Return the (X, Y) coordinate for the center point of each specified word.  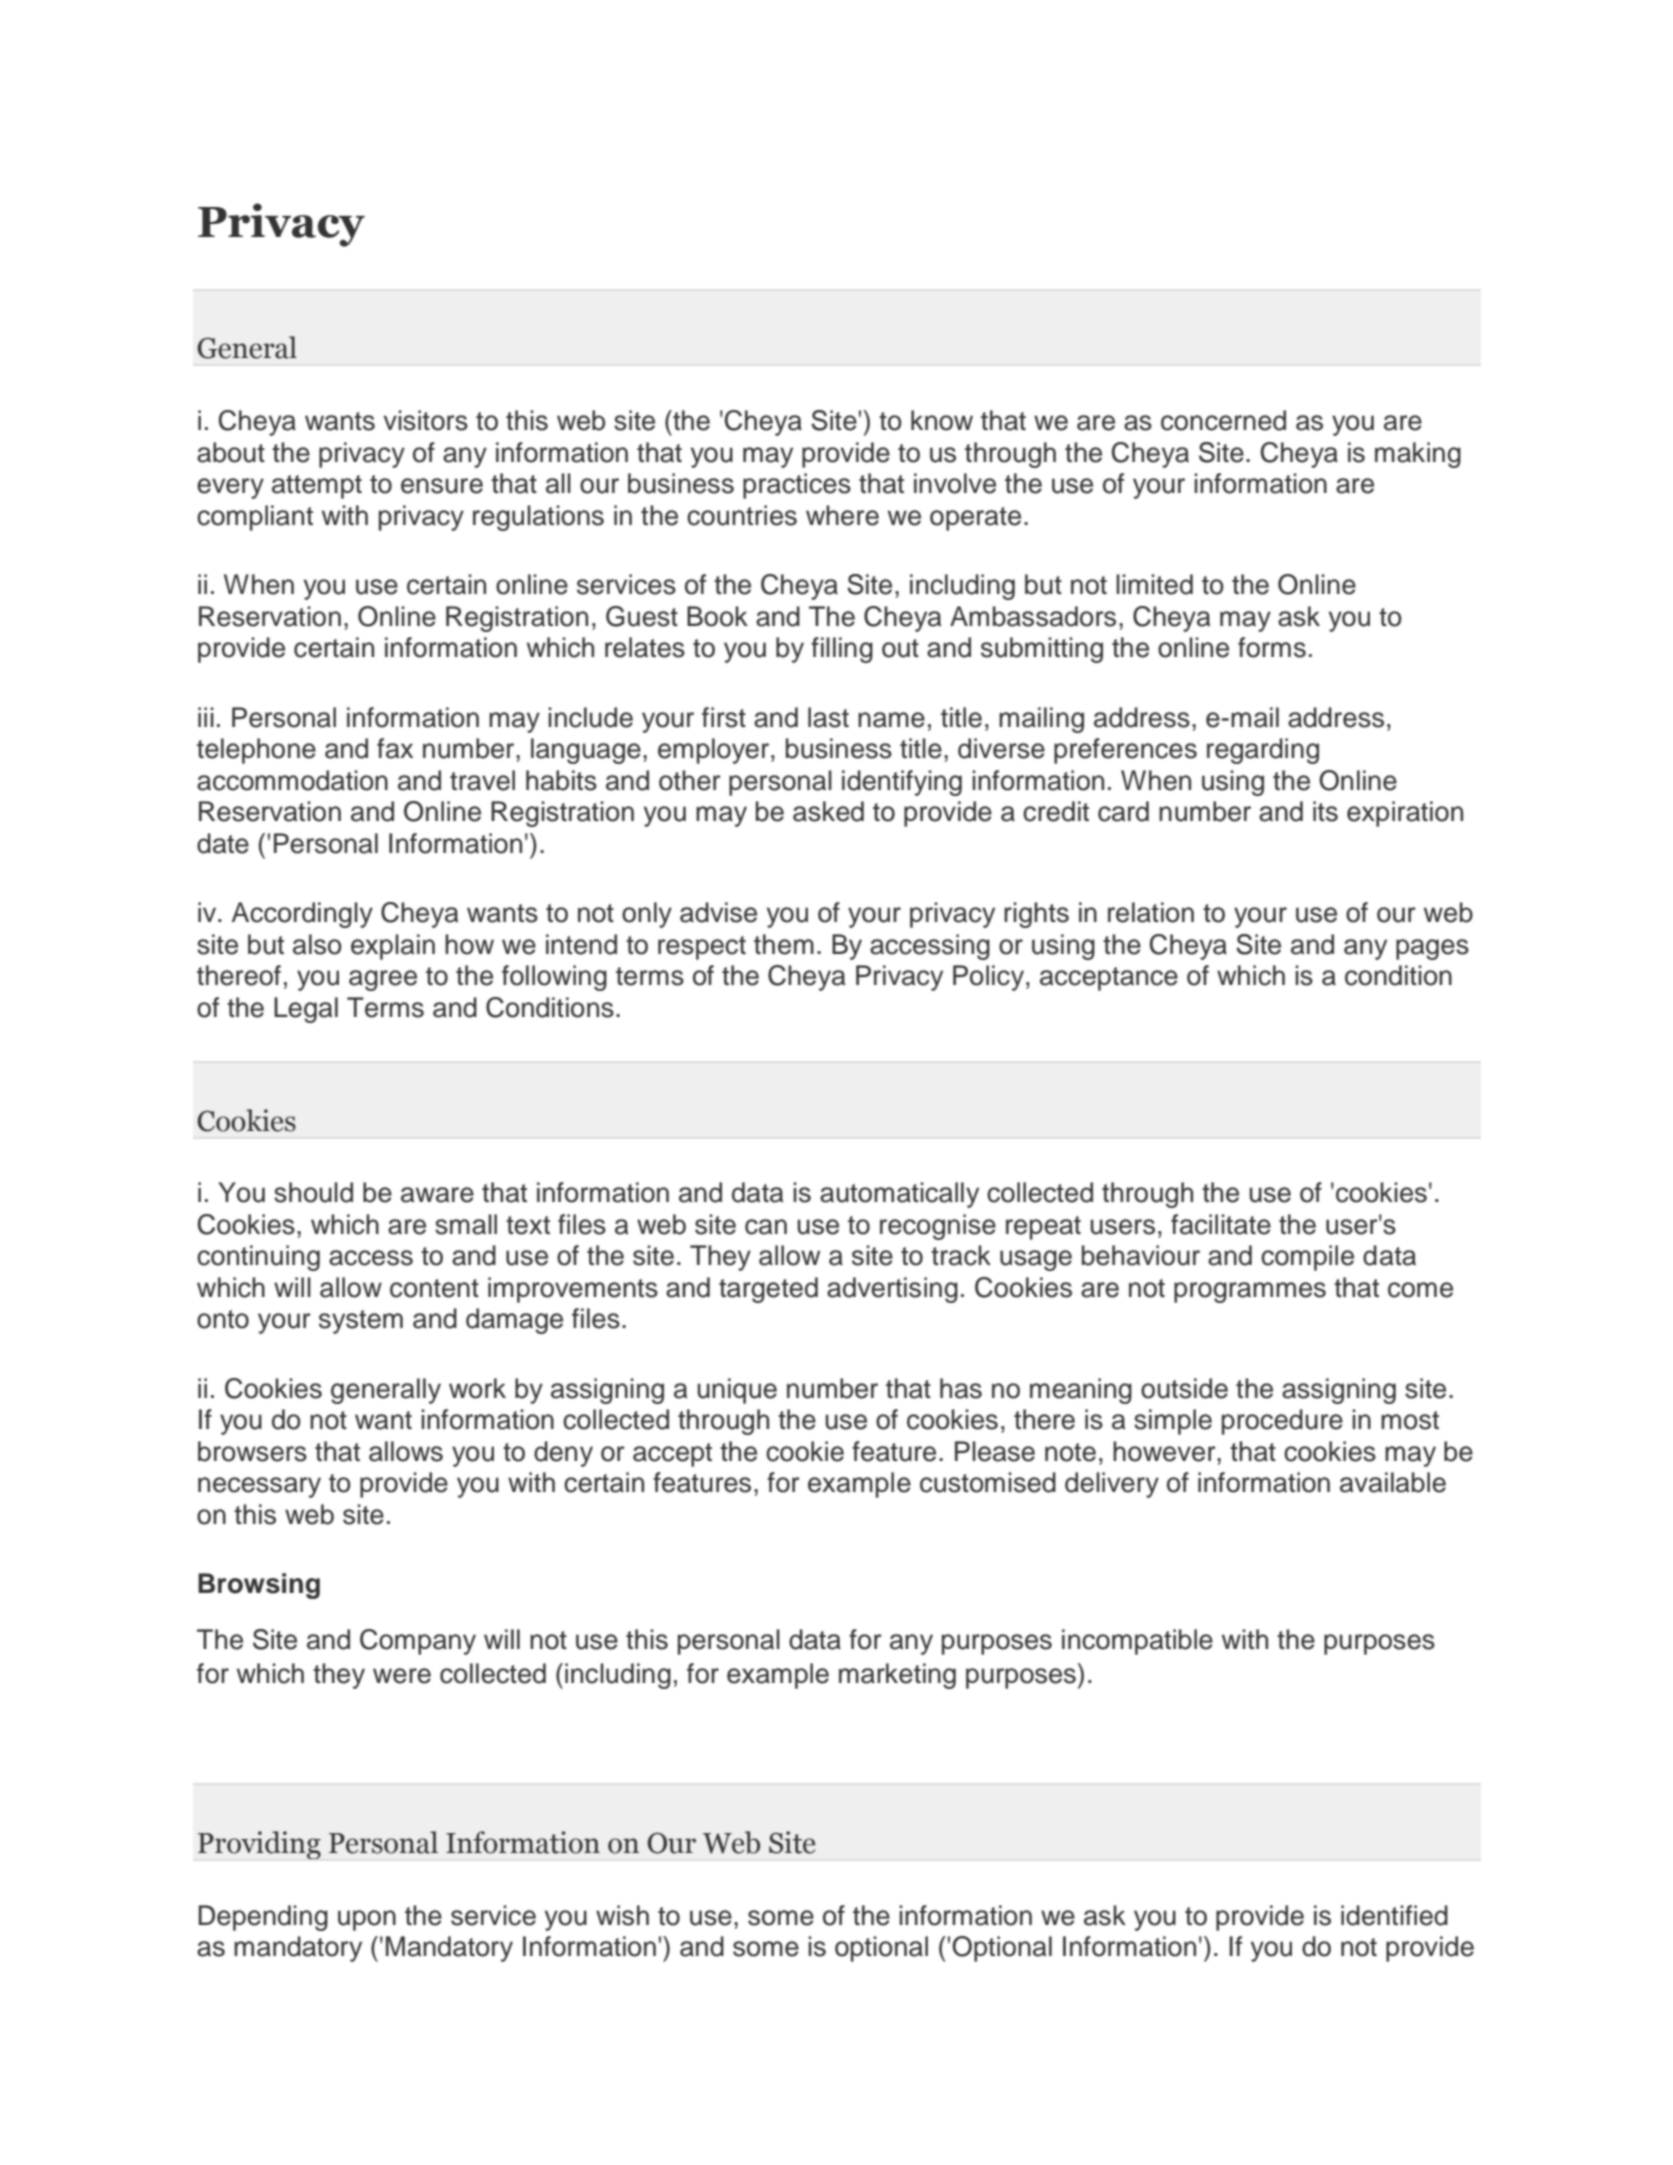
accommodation (292, 780)
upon (367, 1920)
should (313, 1192)
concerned (1223, 420)
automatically (899, 1195)
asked (828, 811)
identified (1394, 1915)
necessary (259, 1487)
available (1393, 1482)
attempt (317, 487)
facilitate (1221, 1224)
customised (988, 1482)
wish (622, 1915)
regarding (1263, 751)
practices (797, 486)
